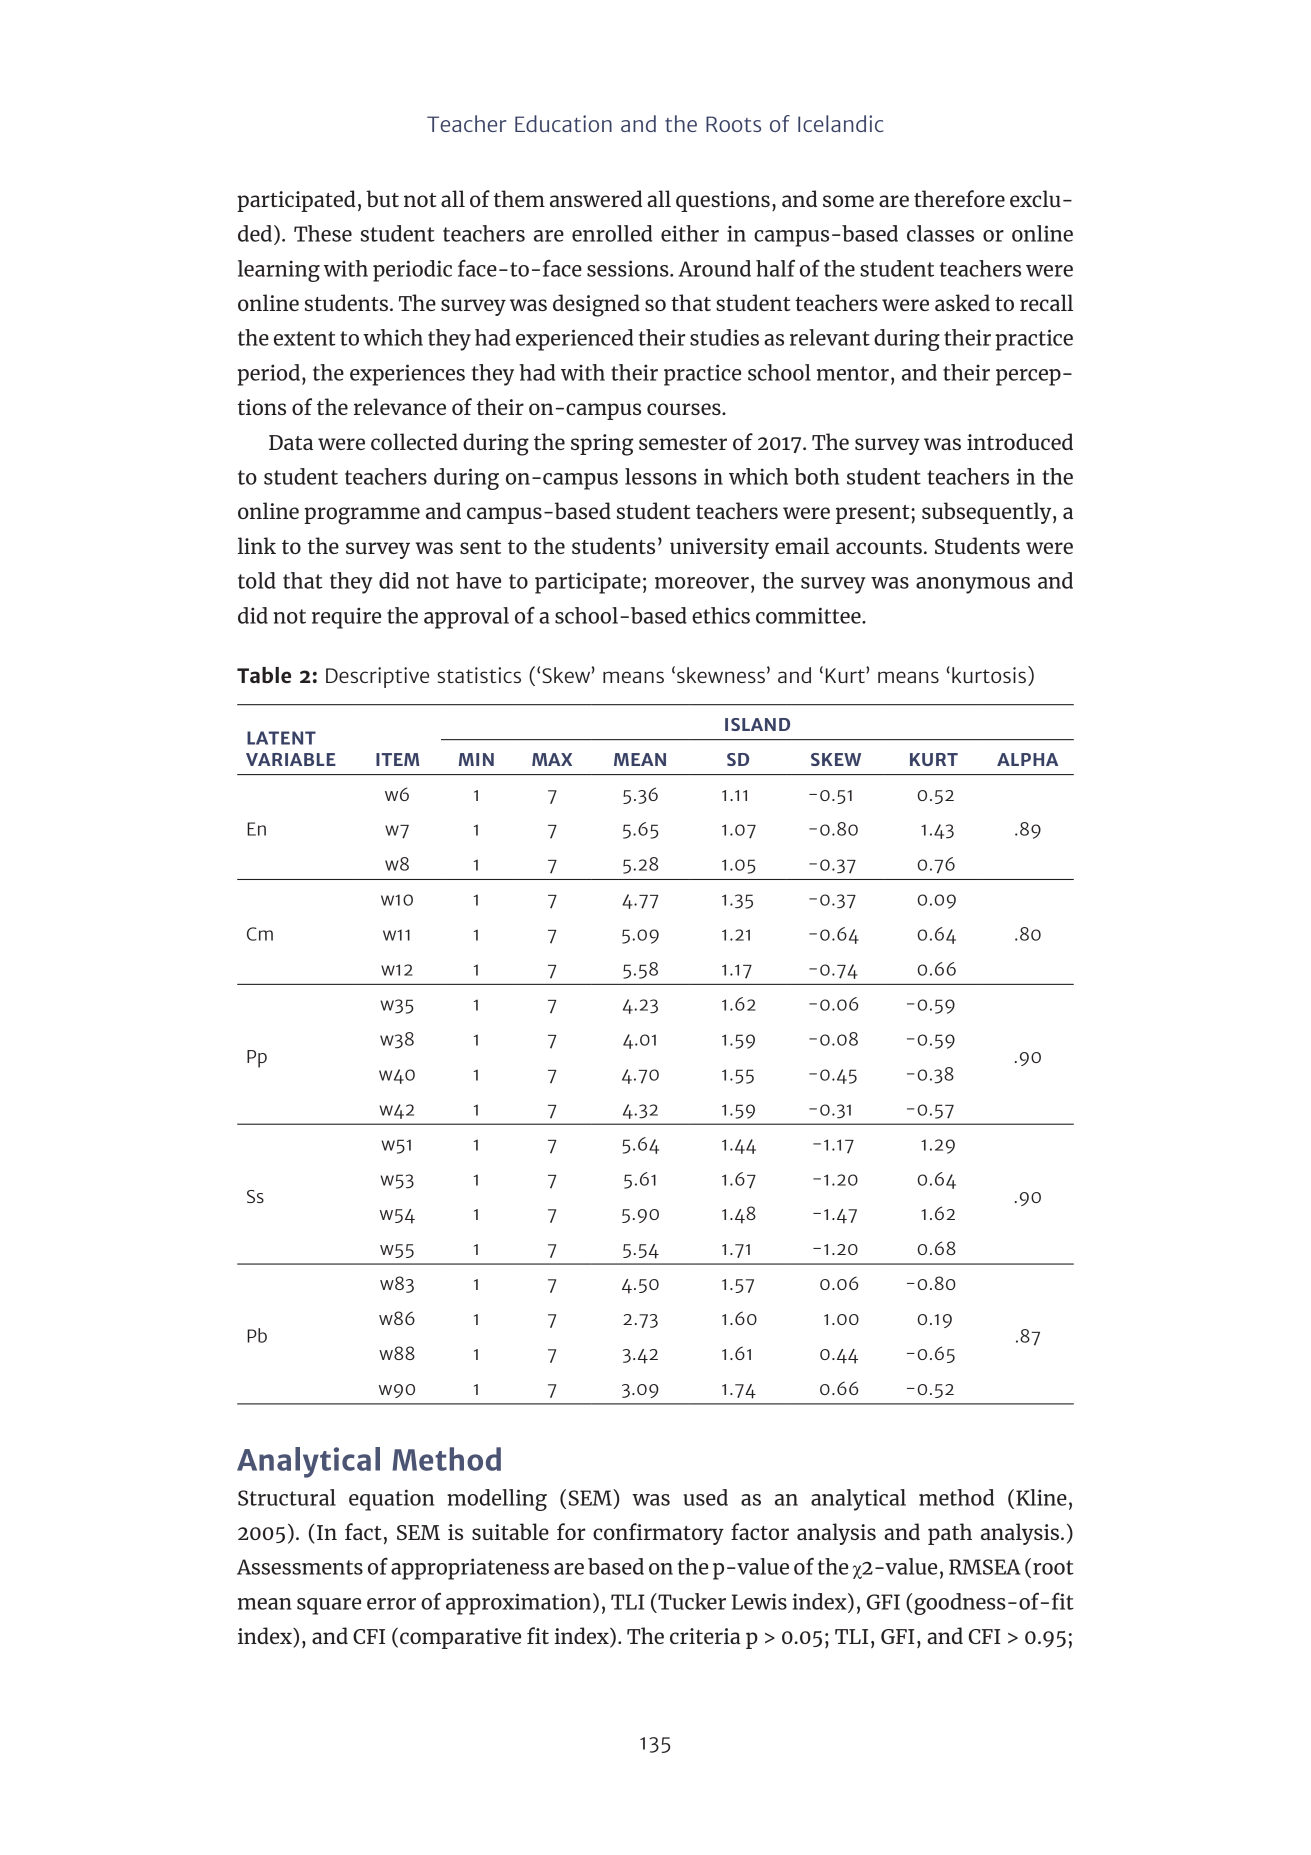  Describe the element at coordinates (397, 759) in the screenshot. I see `ITEM` at that location.
